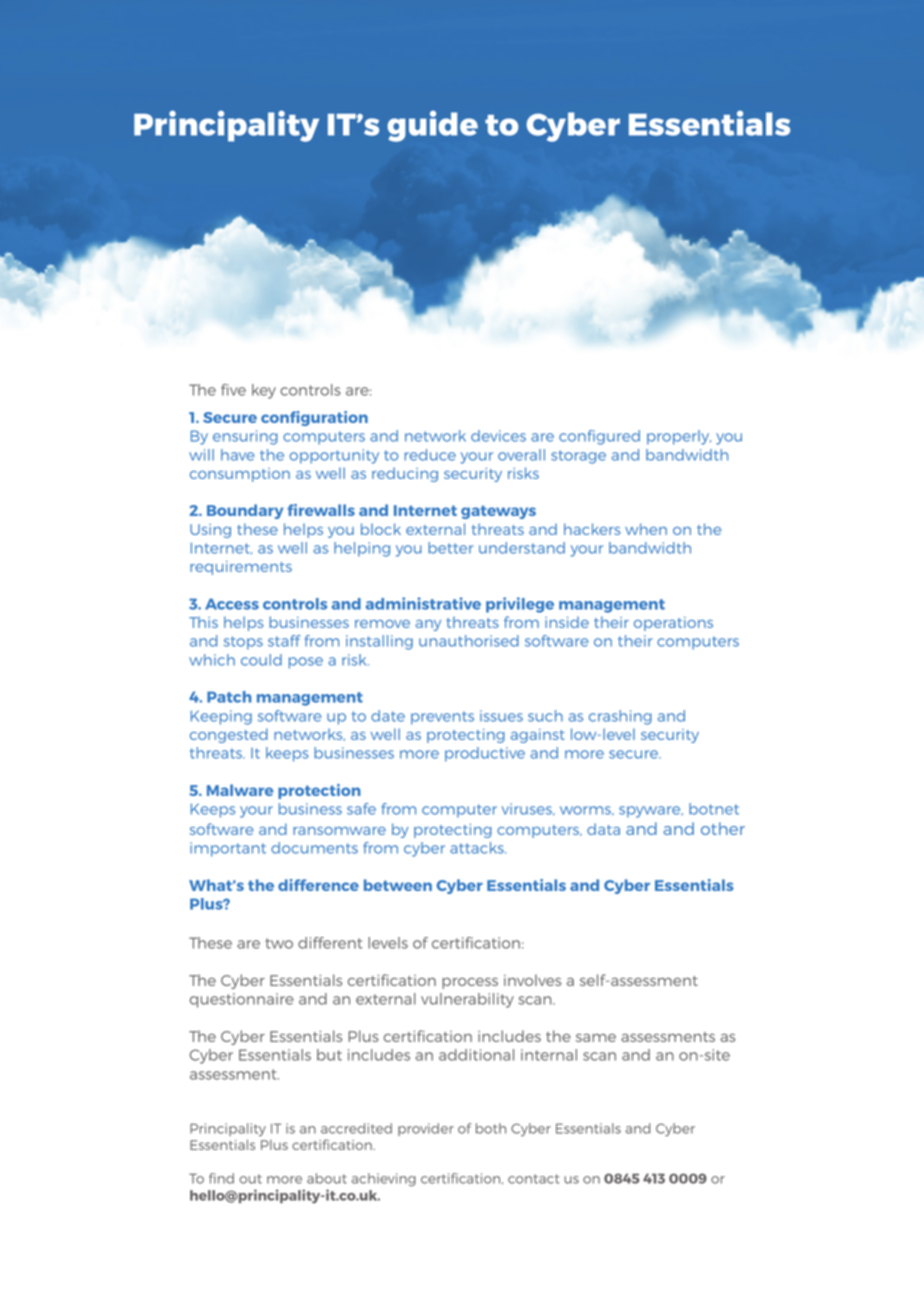 The image size is (924, 1308). Describe the element at coordinates (478, 848) in the document. I see `attacks` at that location.
